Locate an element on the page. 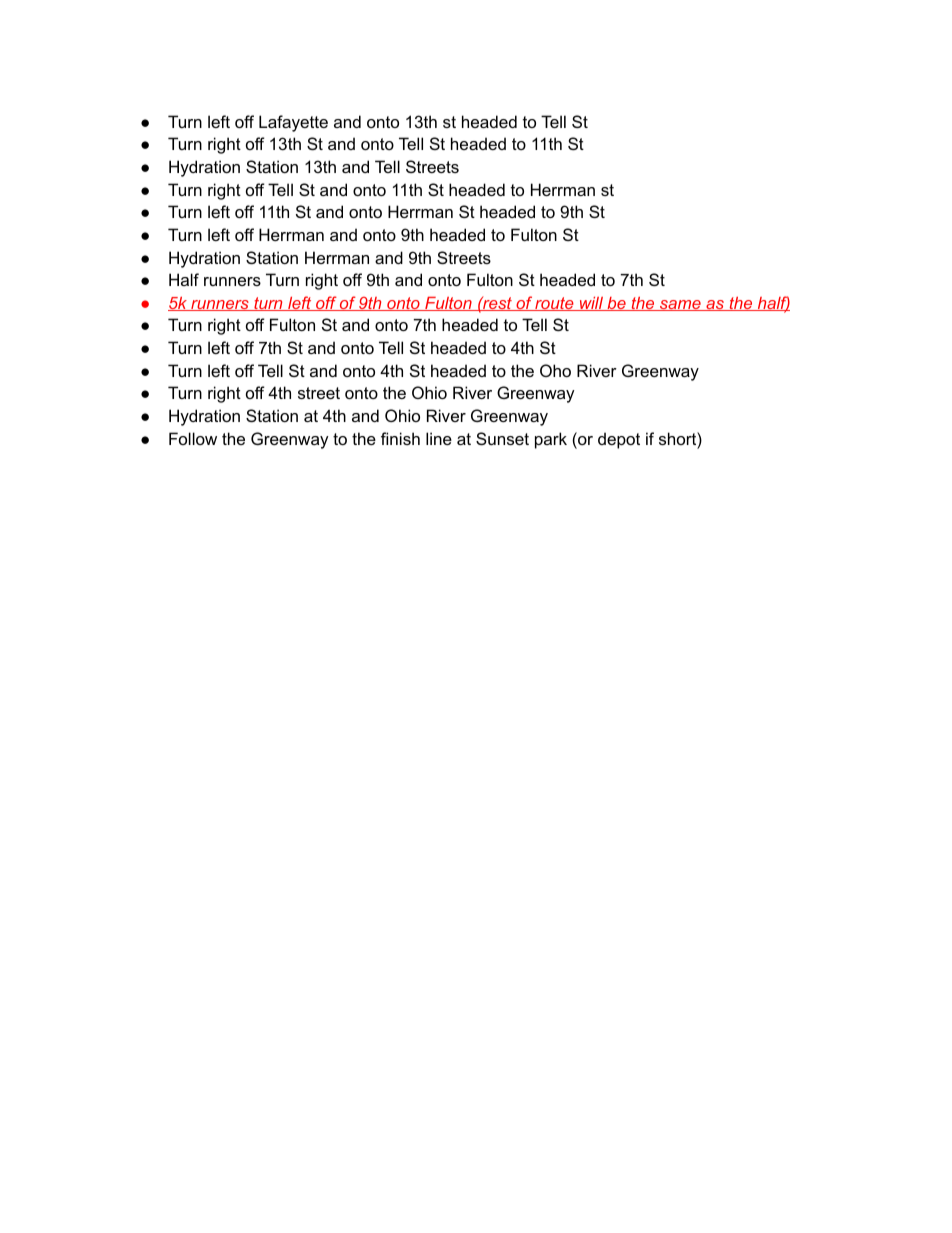 This image has height=1233, width=952. route is located at coordinates (554, 304).
